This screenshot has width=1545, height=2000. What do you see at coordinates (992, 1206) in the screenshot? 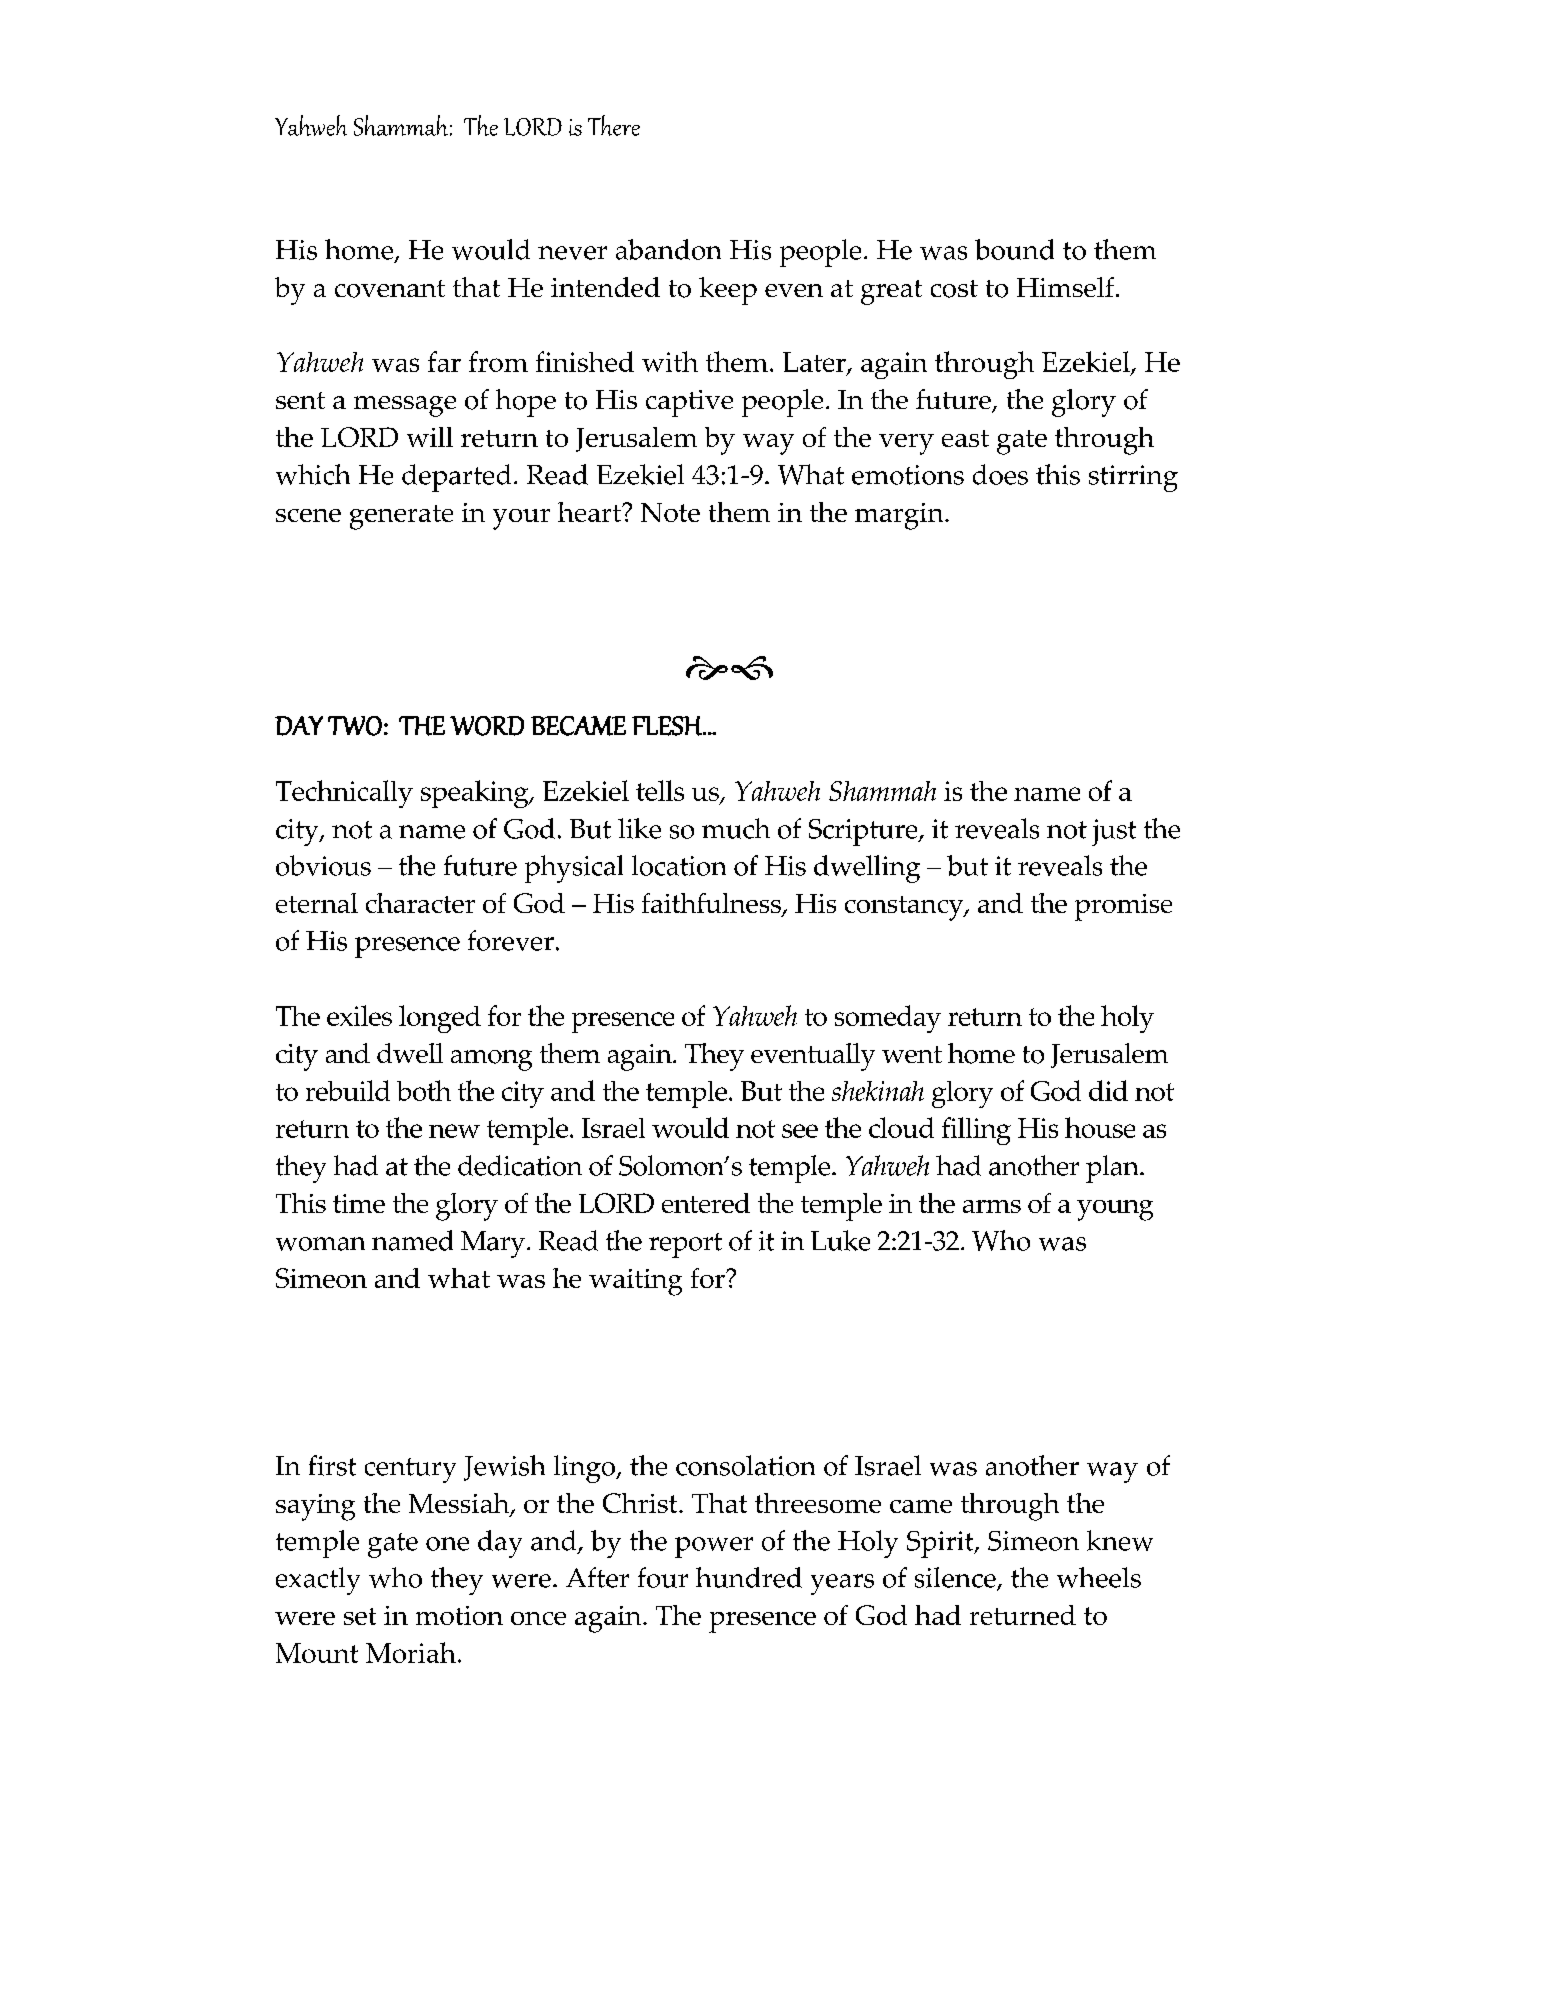
I see `arms` at bounding box center [992, 1206].
